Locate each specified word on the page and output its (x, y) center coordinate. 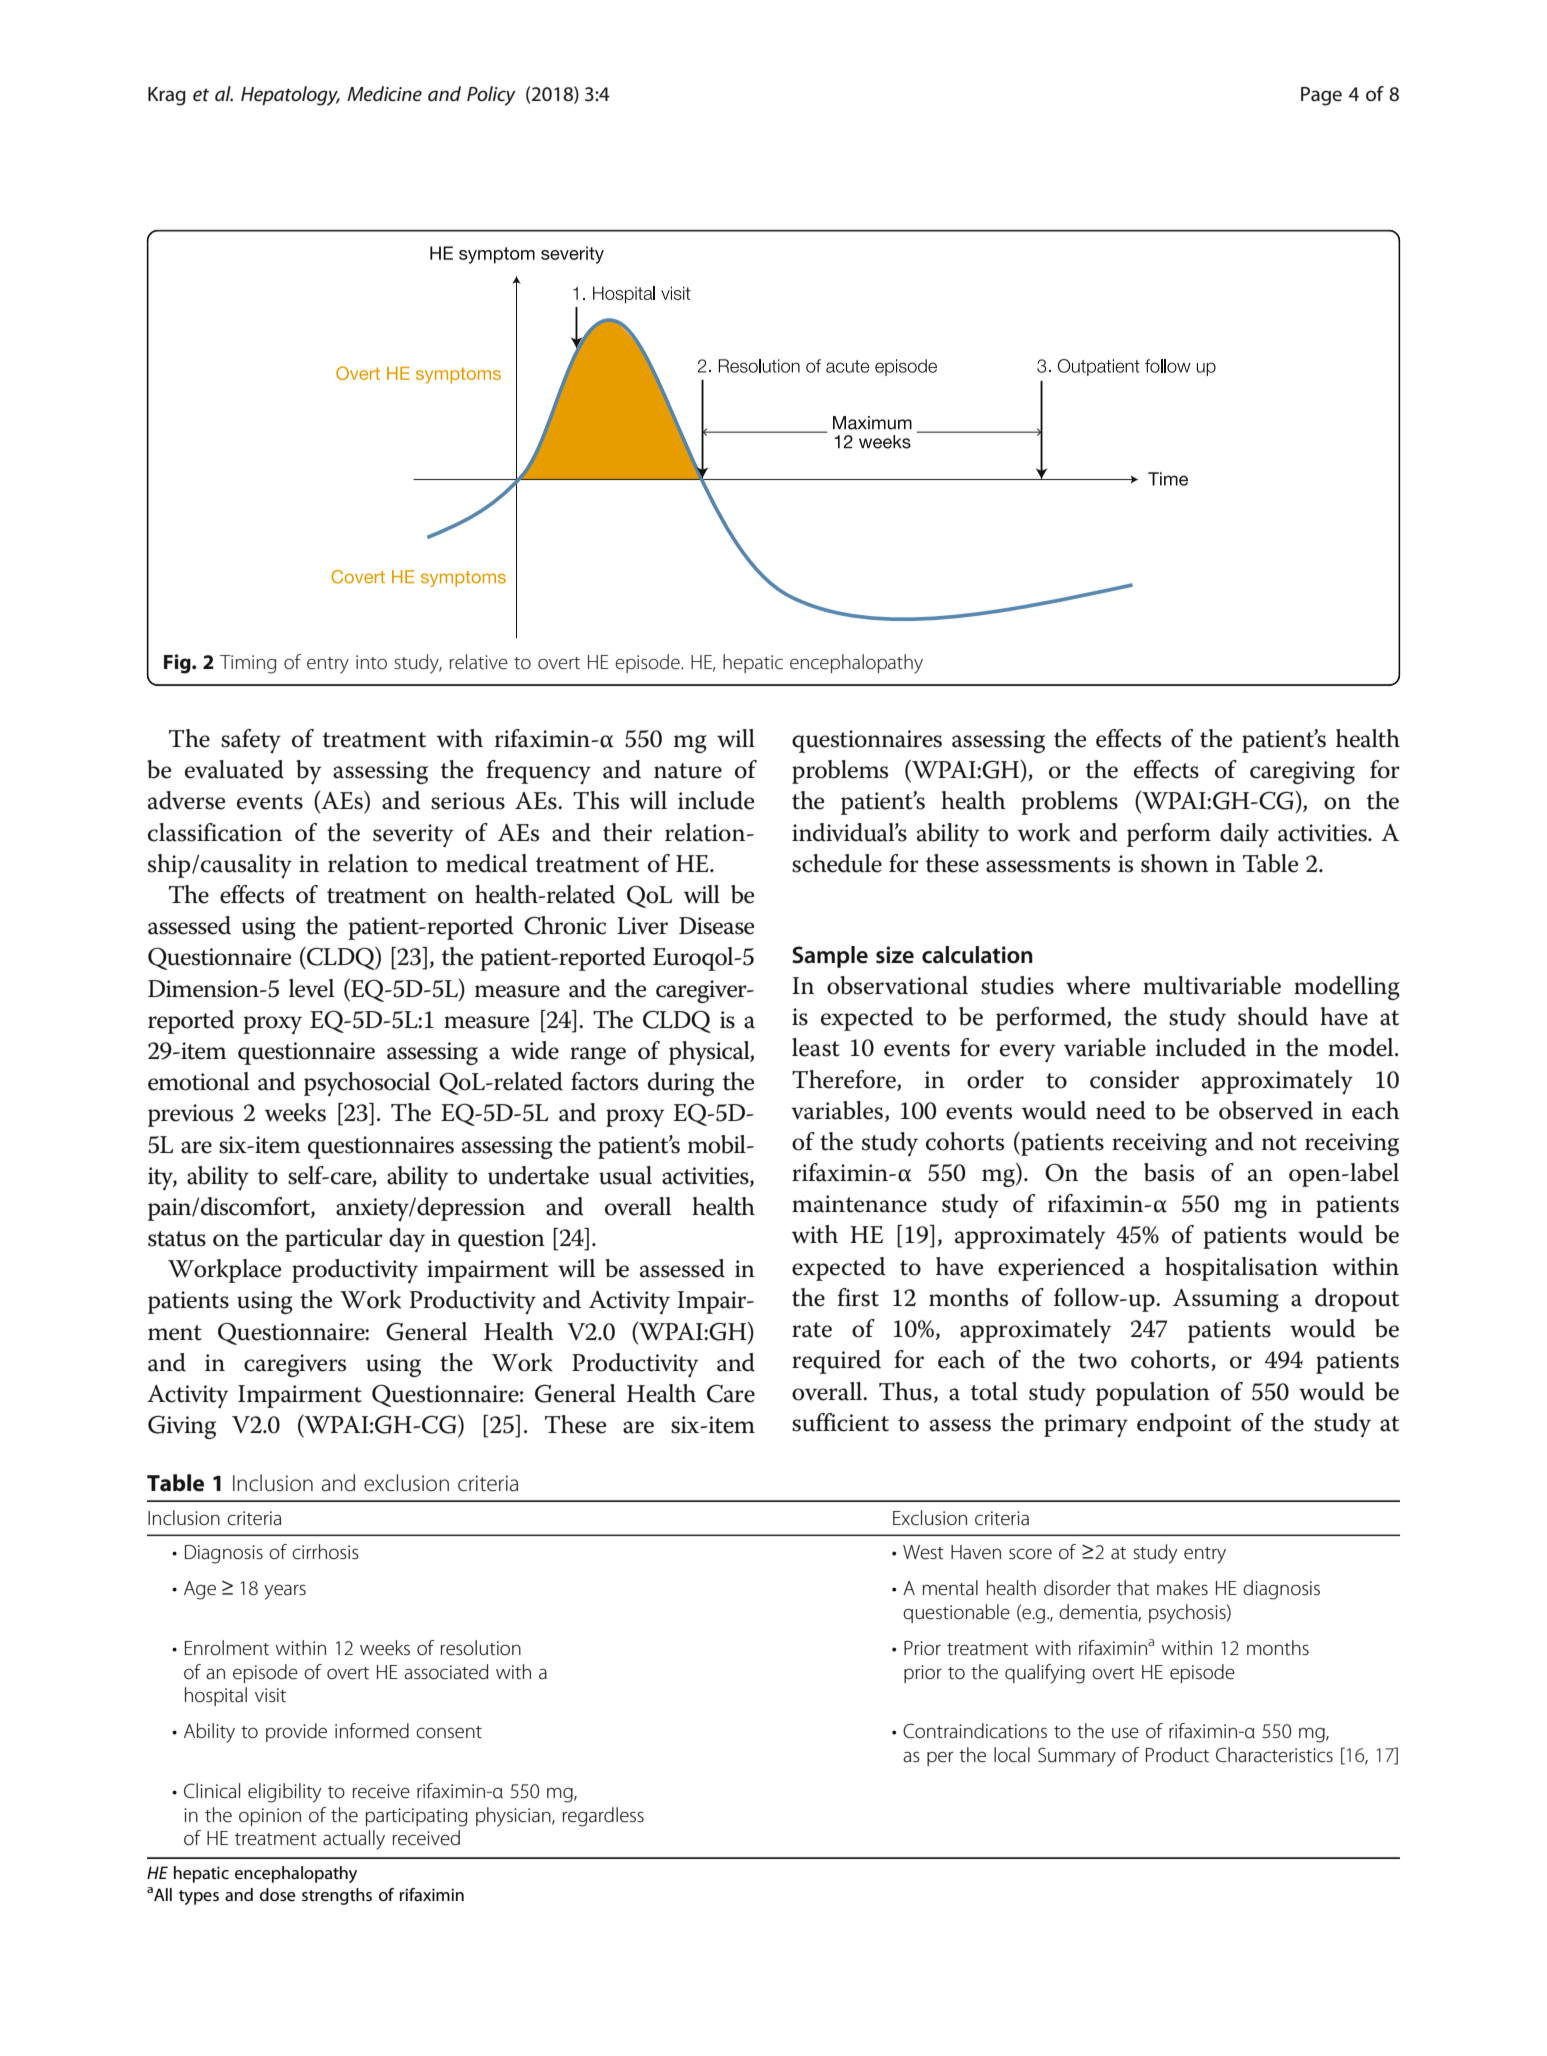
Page (1321, 96)
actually (354, 1840)
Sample (830, 957)
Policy (491, 96)
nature (688, 771)
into (371, 662)
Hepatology (290, 96)
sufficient (840, 1422)
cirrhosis (325, 1552)
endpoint (1184, 1425)
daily (1244, 835)
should (1273, 1016)
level (311, 988)
